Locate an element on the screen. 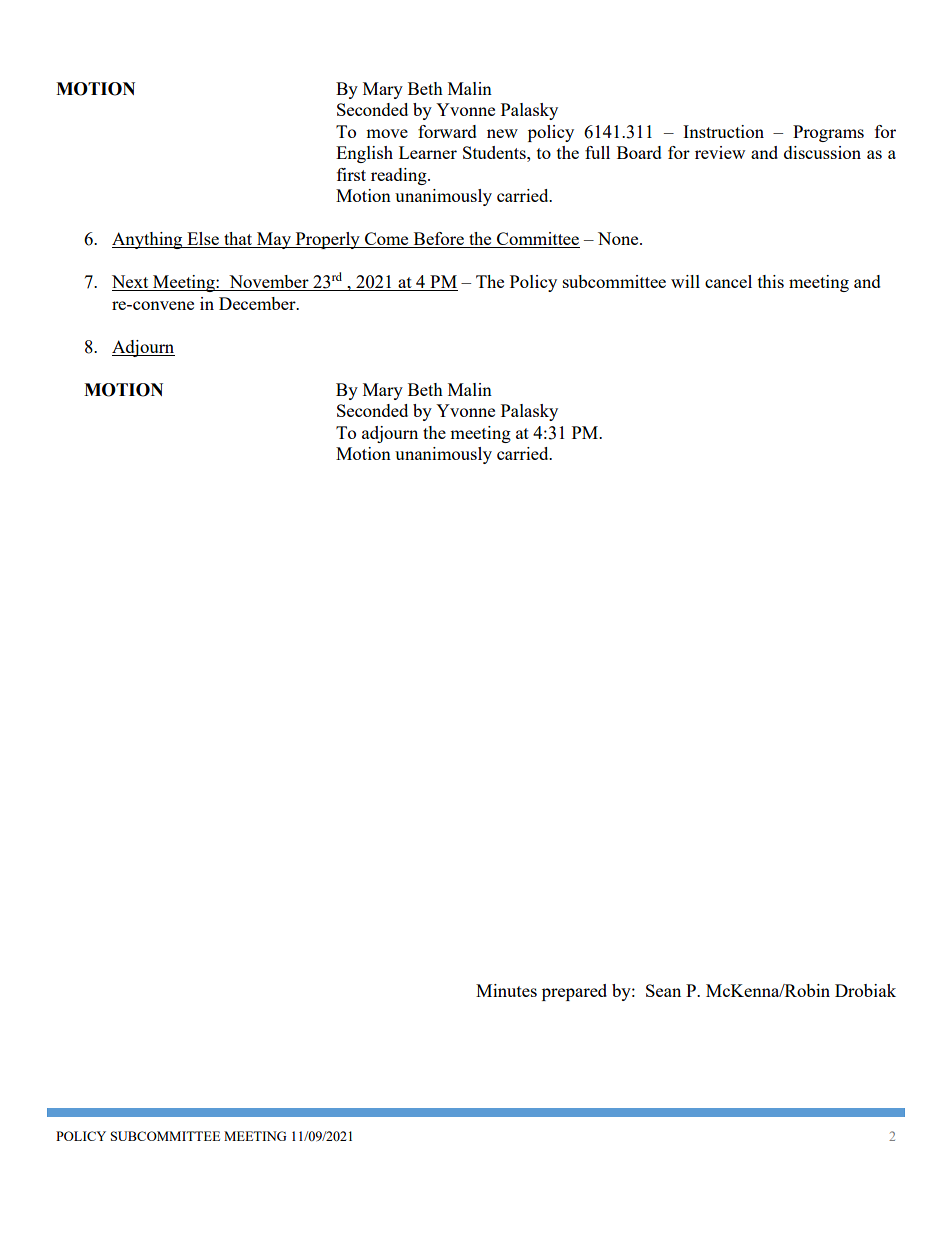 This screenshot has height=1233, width=952. cancel is located at coordinates (728, 281).
